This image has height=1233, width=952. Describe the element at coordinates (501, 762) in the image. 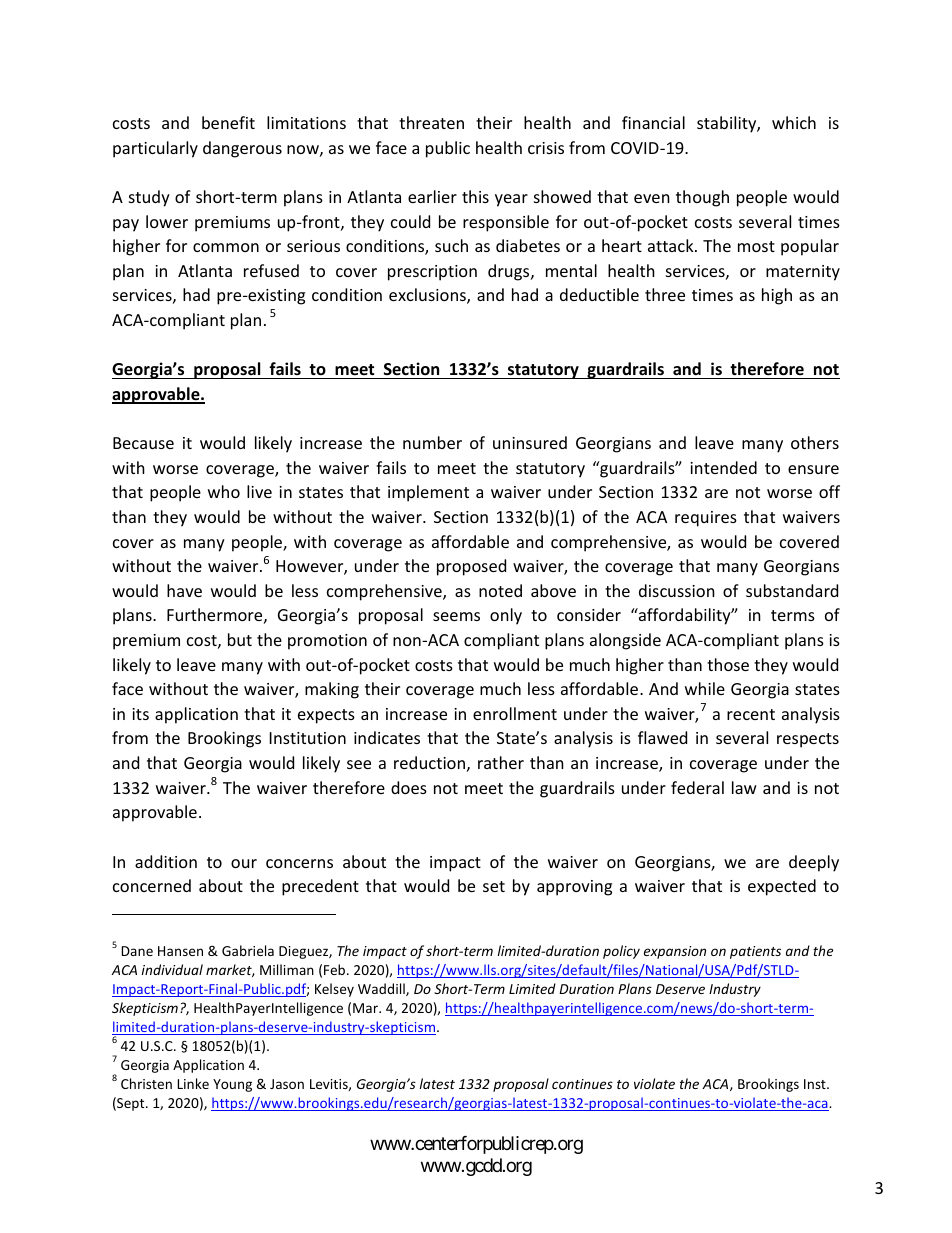

I see `rather` at that location.
